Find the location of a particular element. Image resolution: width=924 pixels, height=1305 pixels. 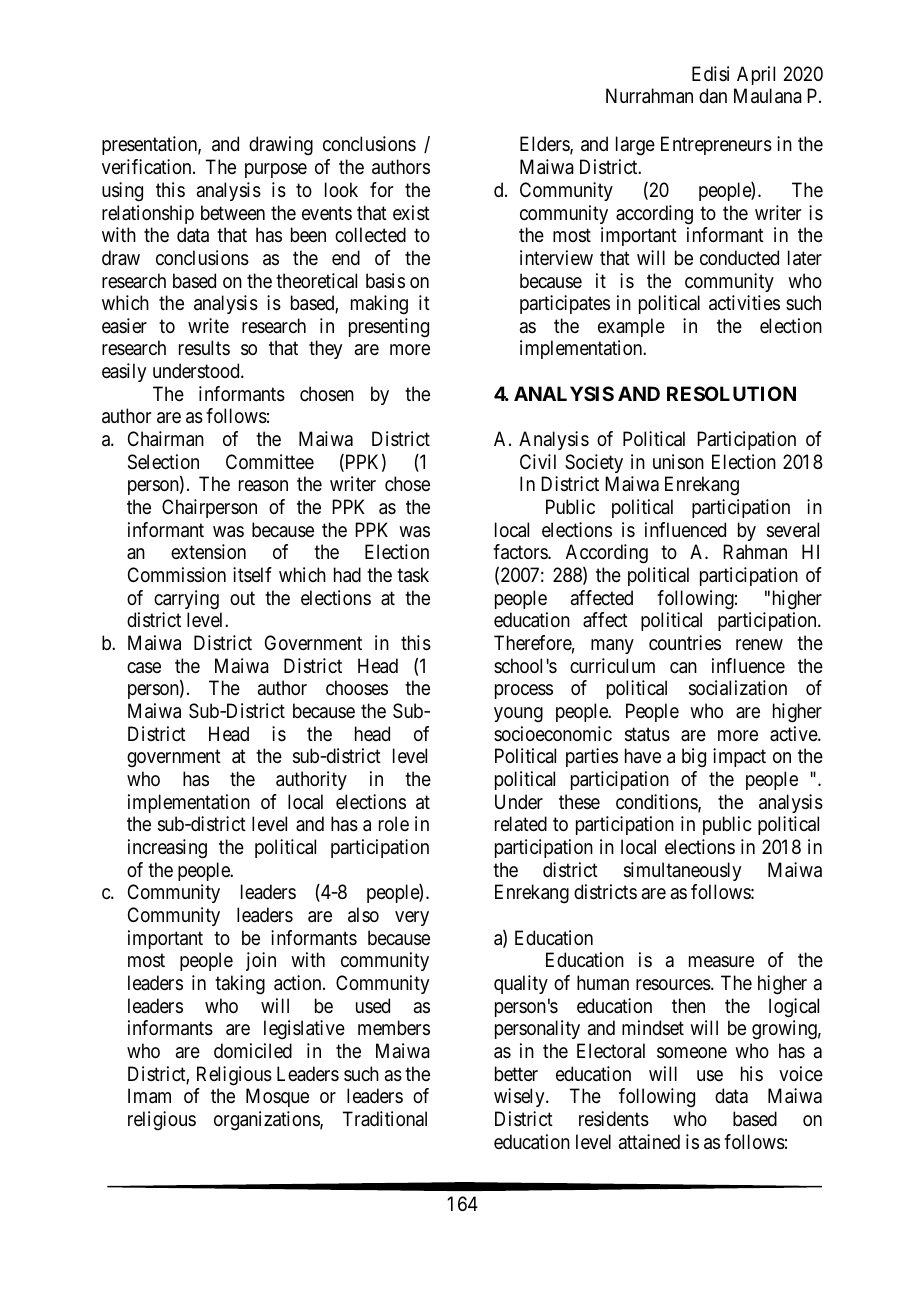

related is located at coordinates (521, 824).
